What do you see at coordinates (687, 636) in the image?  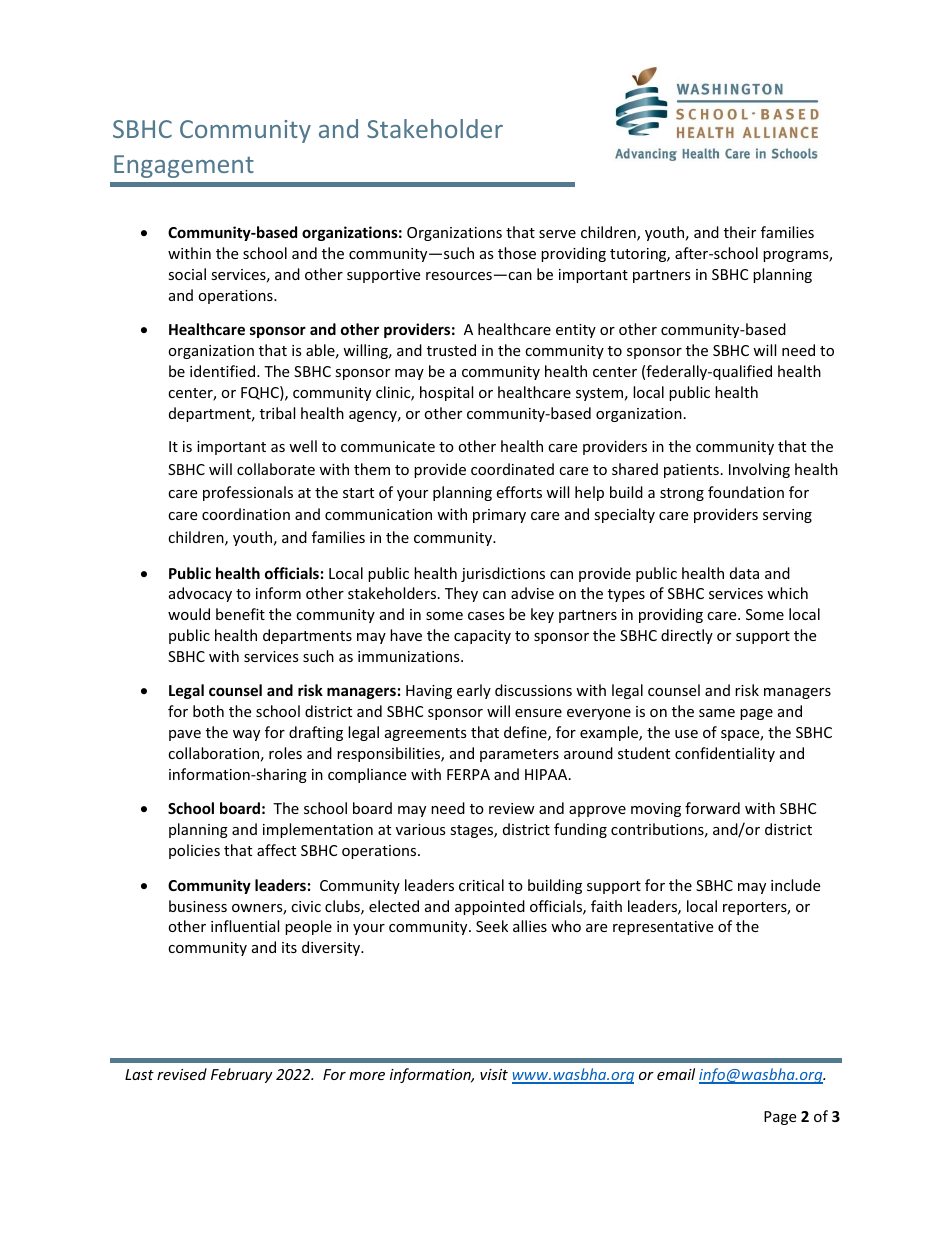 I see `directly` at bounding box center [687, 636].
